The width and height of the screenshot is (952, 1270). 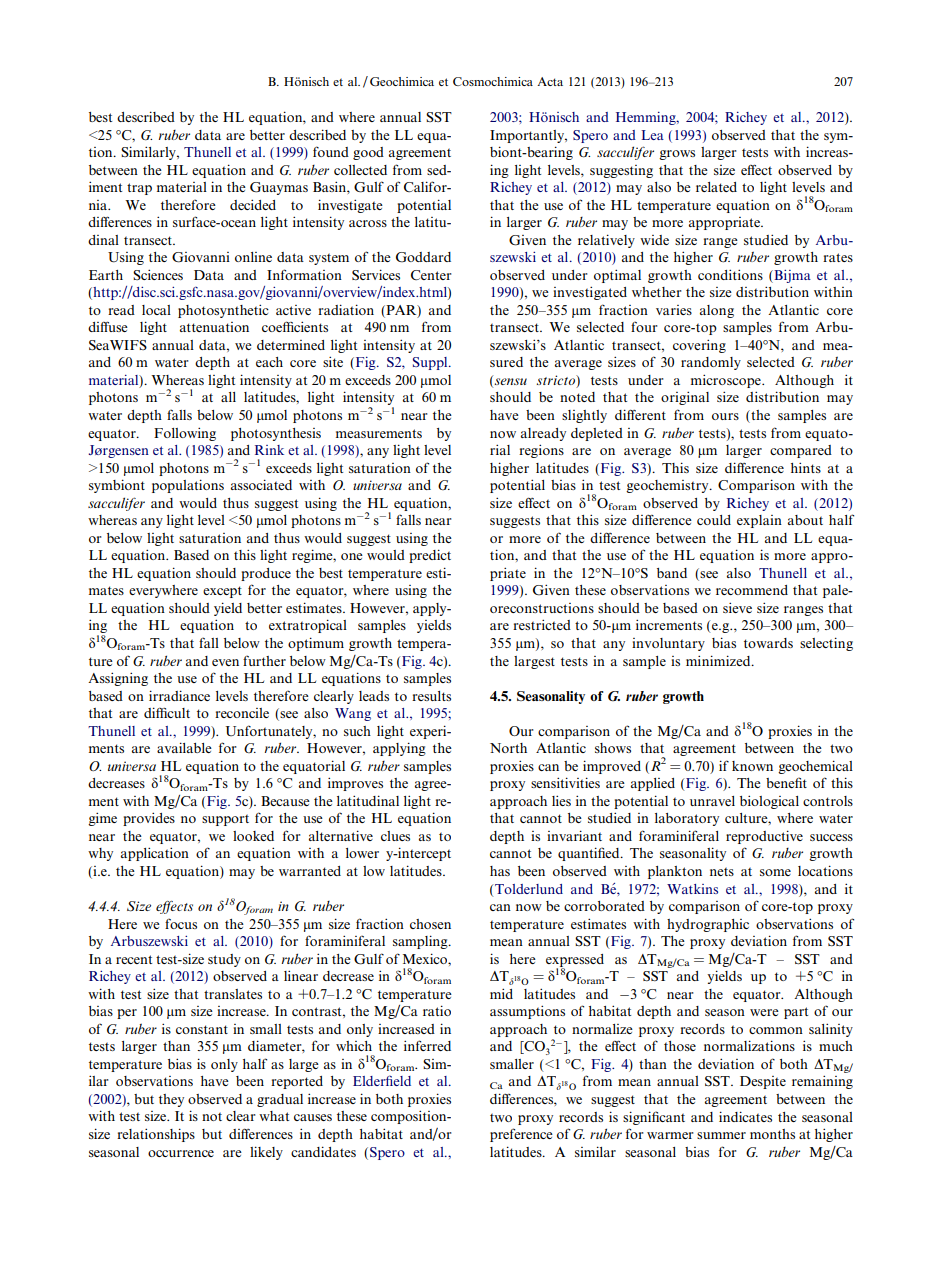 What do you see at coordinates (725, 416) in the screenshot?
I see `ours` at bounding box center [725, 416].
